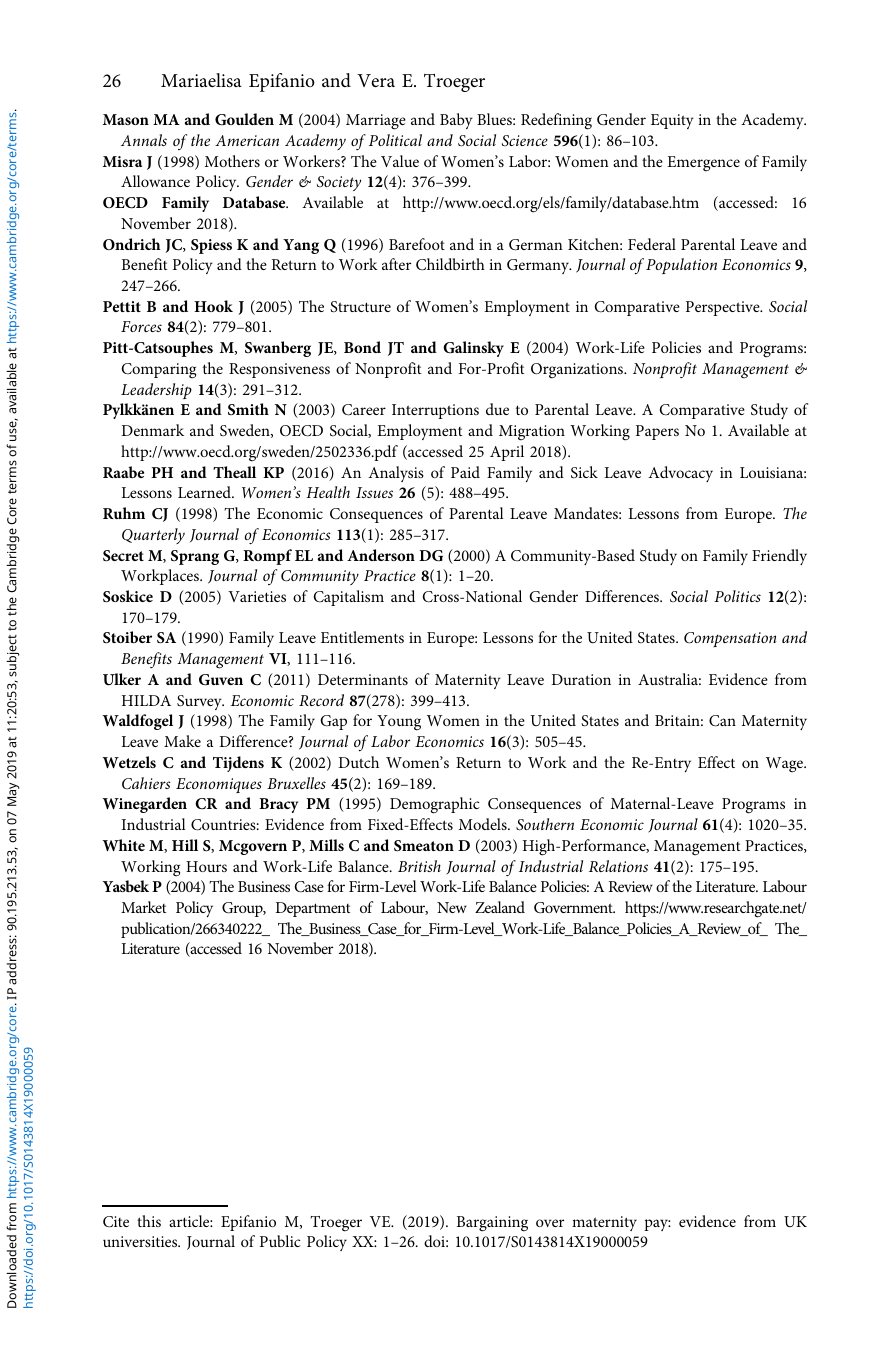  I want to click on Papers, so click(657, 432).
